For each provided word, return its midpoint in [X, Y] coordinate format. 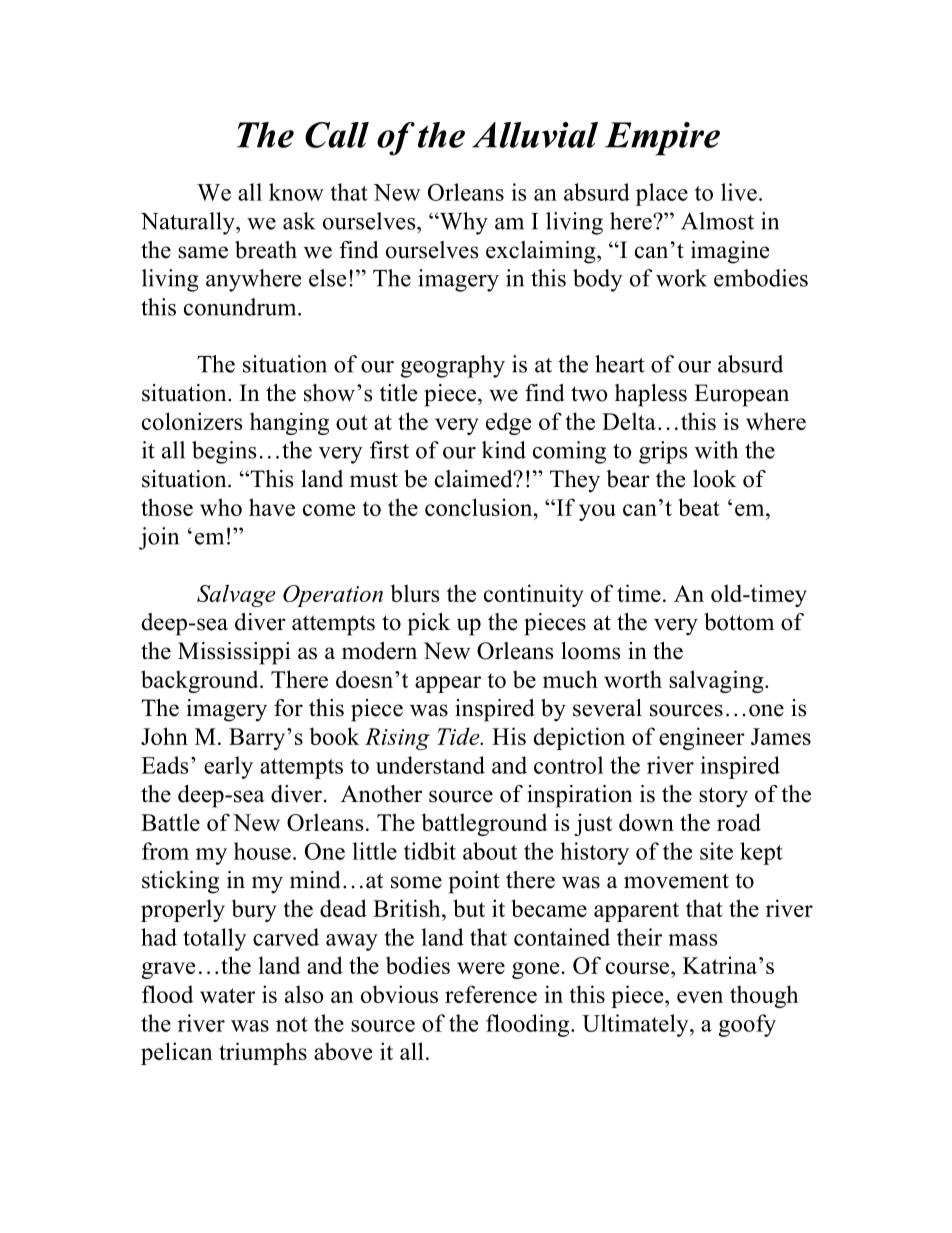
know [296, 192]
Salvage [236, 595]
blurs [415, 593]
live [739, 192]
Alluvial [535, 135]
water [227, 995]
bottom [739, 622]
